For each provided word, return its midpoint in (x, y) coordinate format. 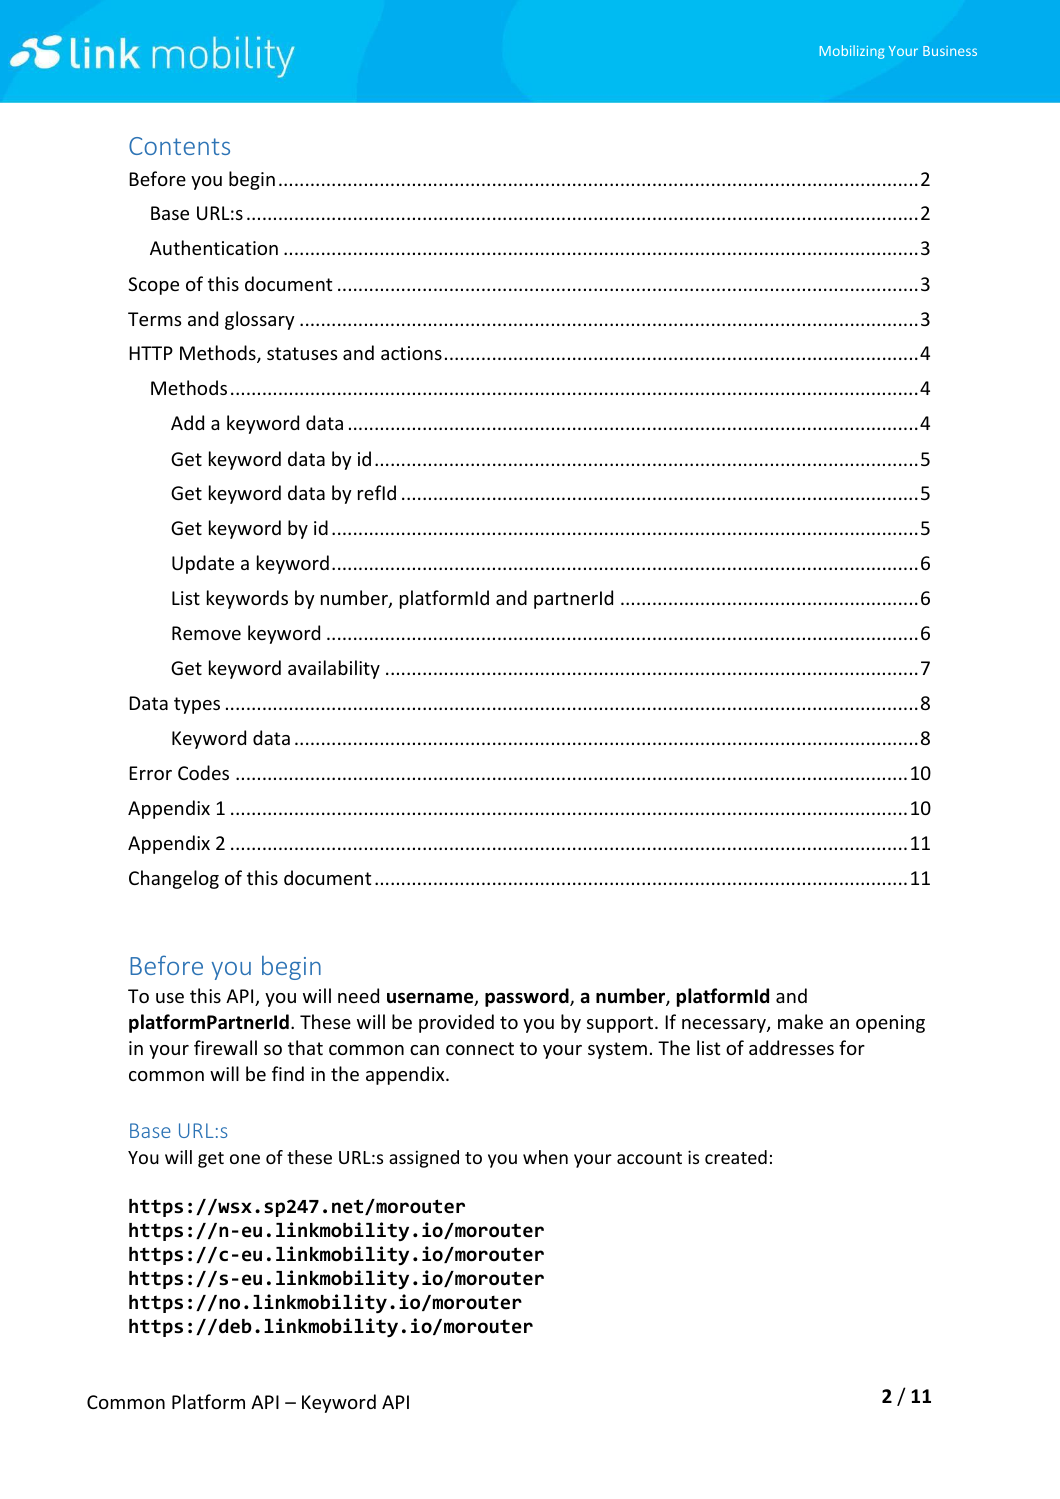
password (528, 997)
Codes (203, 772)
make (800, 1021)
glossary (260, 320)
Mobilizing (852, 52)
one (245, 1159)
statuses (302, 353)
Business (950, 51)
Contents (179, 146)
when (545, 1157)
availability (334, 669)
